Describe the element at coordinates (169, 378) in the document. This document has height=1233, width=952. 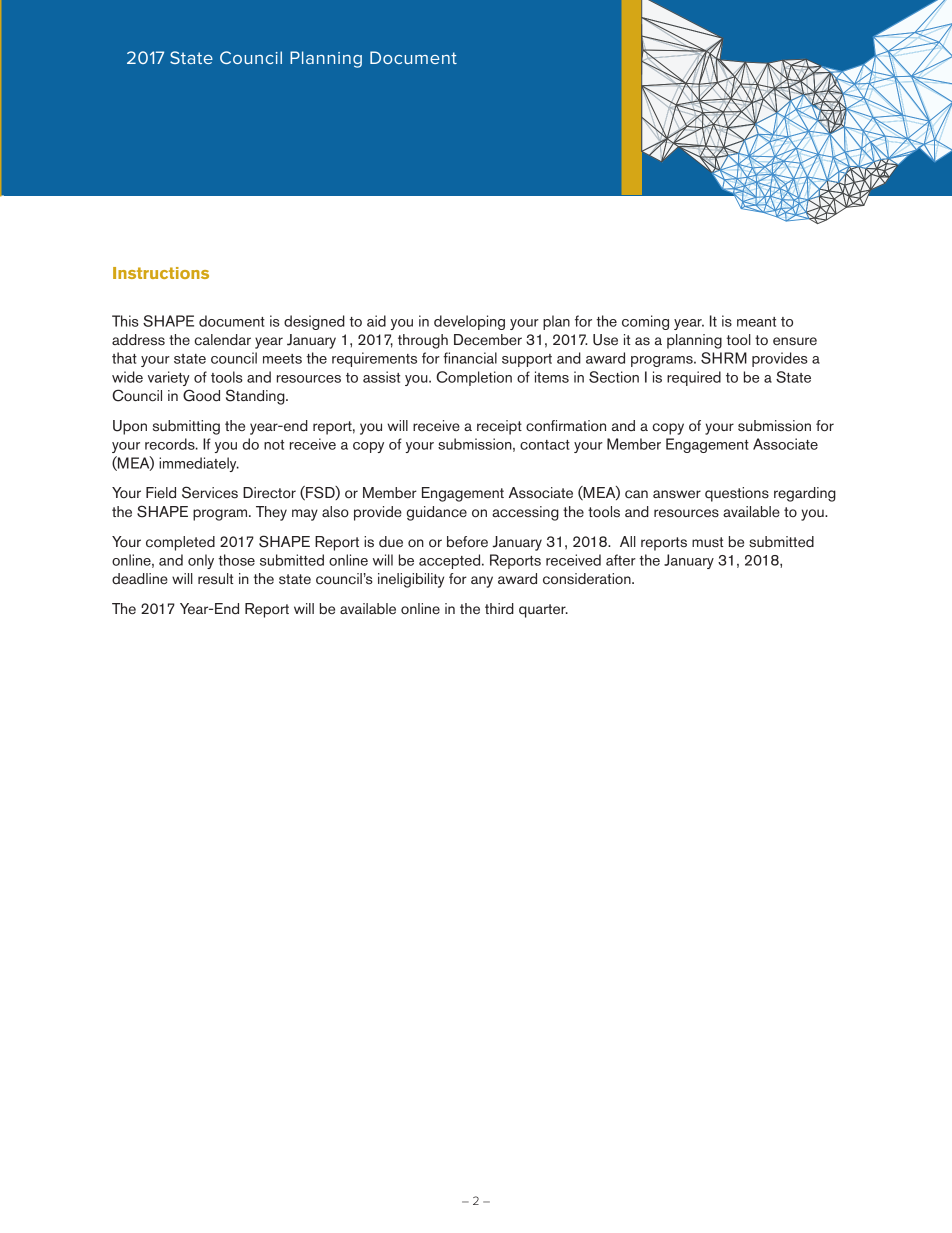
I see `variety` at that location.
